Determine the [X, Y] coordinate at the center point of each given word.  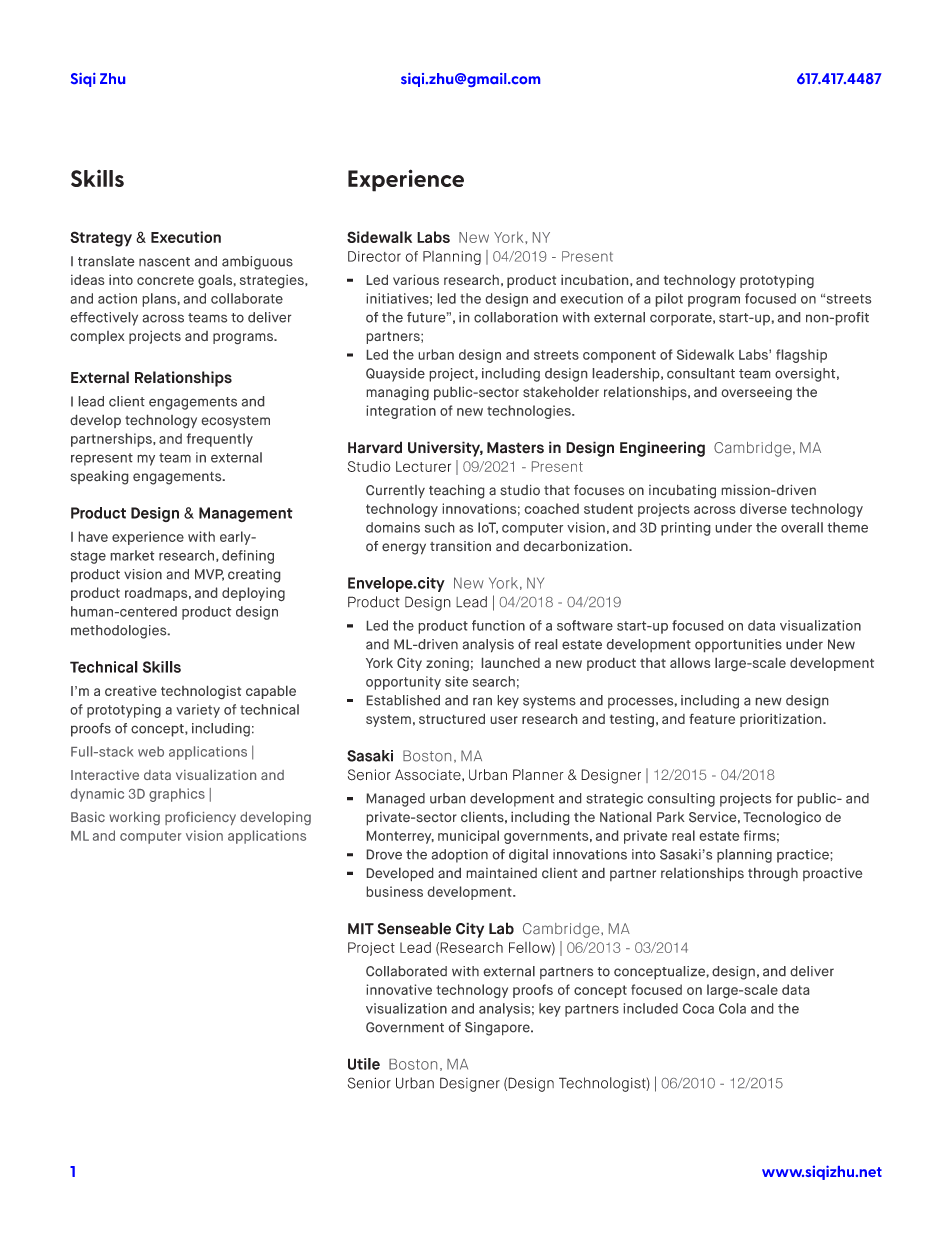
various [416, 280]
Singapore [498, 1029]
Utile [364, 1064]
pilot [669, 300]
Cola [732, 1008]
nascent [164, 262]
